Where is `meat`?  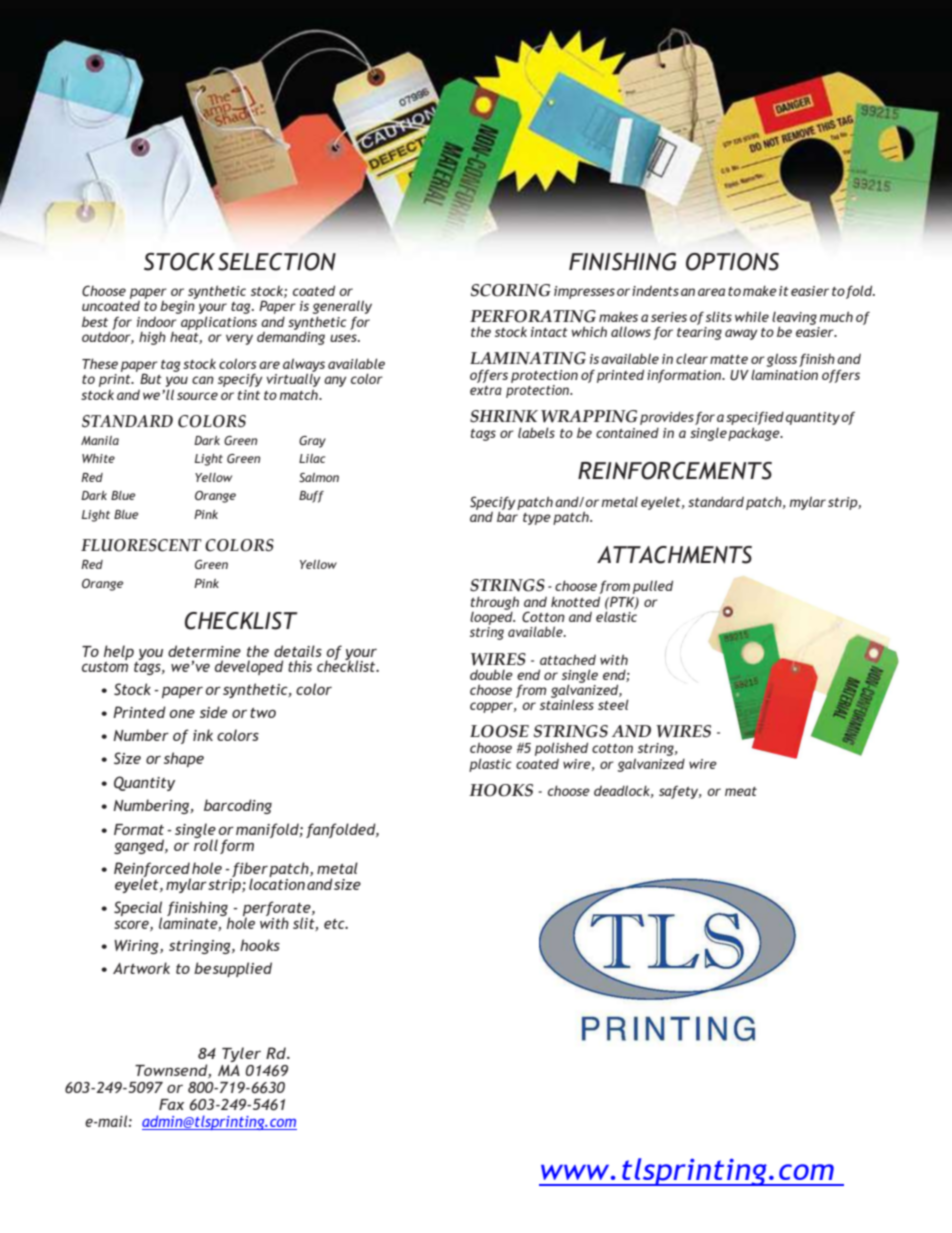 meat is located at coordinates (741, 791).
